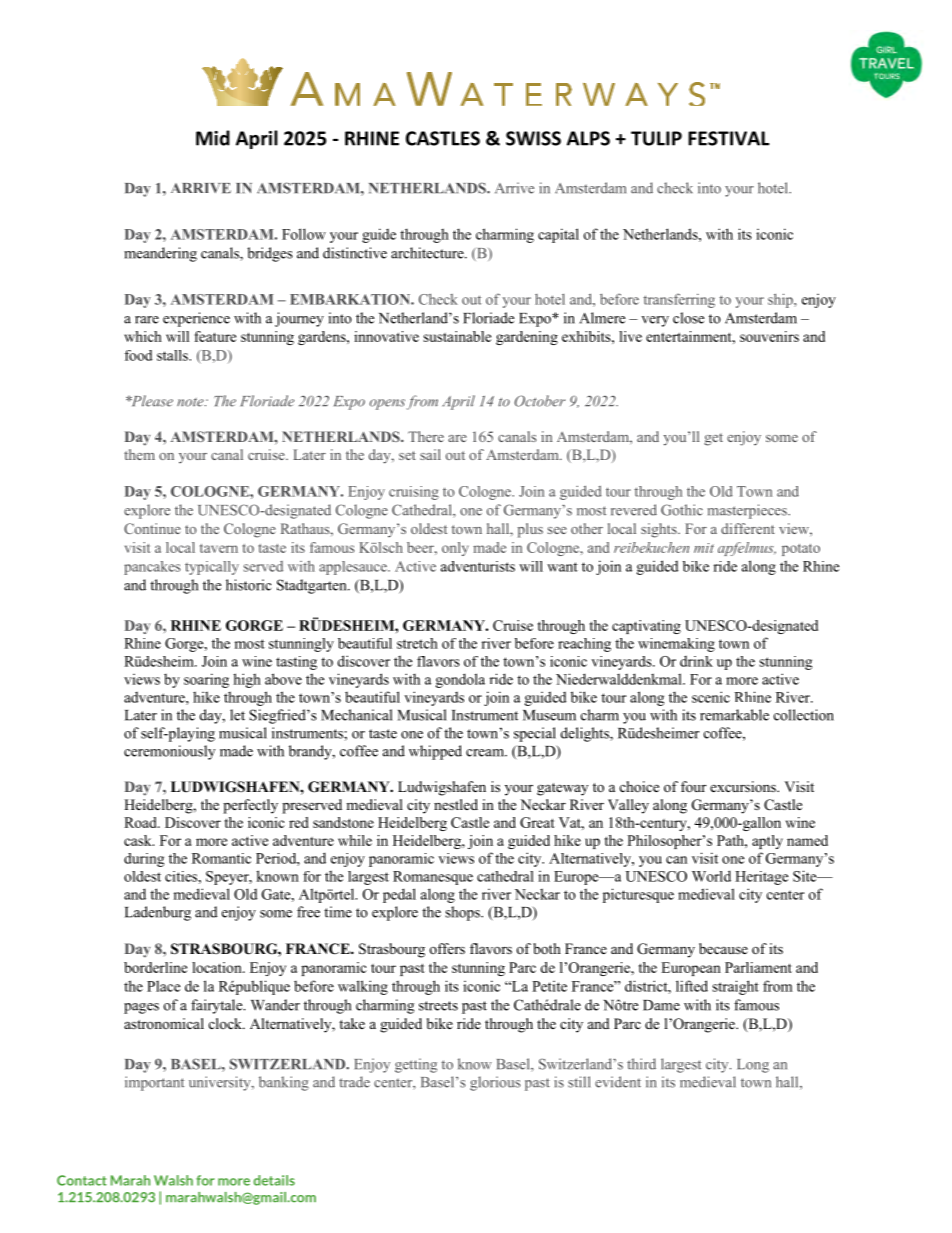 This image has width=952, height=1233. What do you see at coordinates (767, 842) in the image?
I see `aptly` at bounding box center [767, 842].
